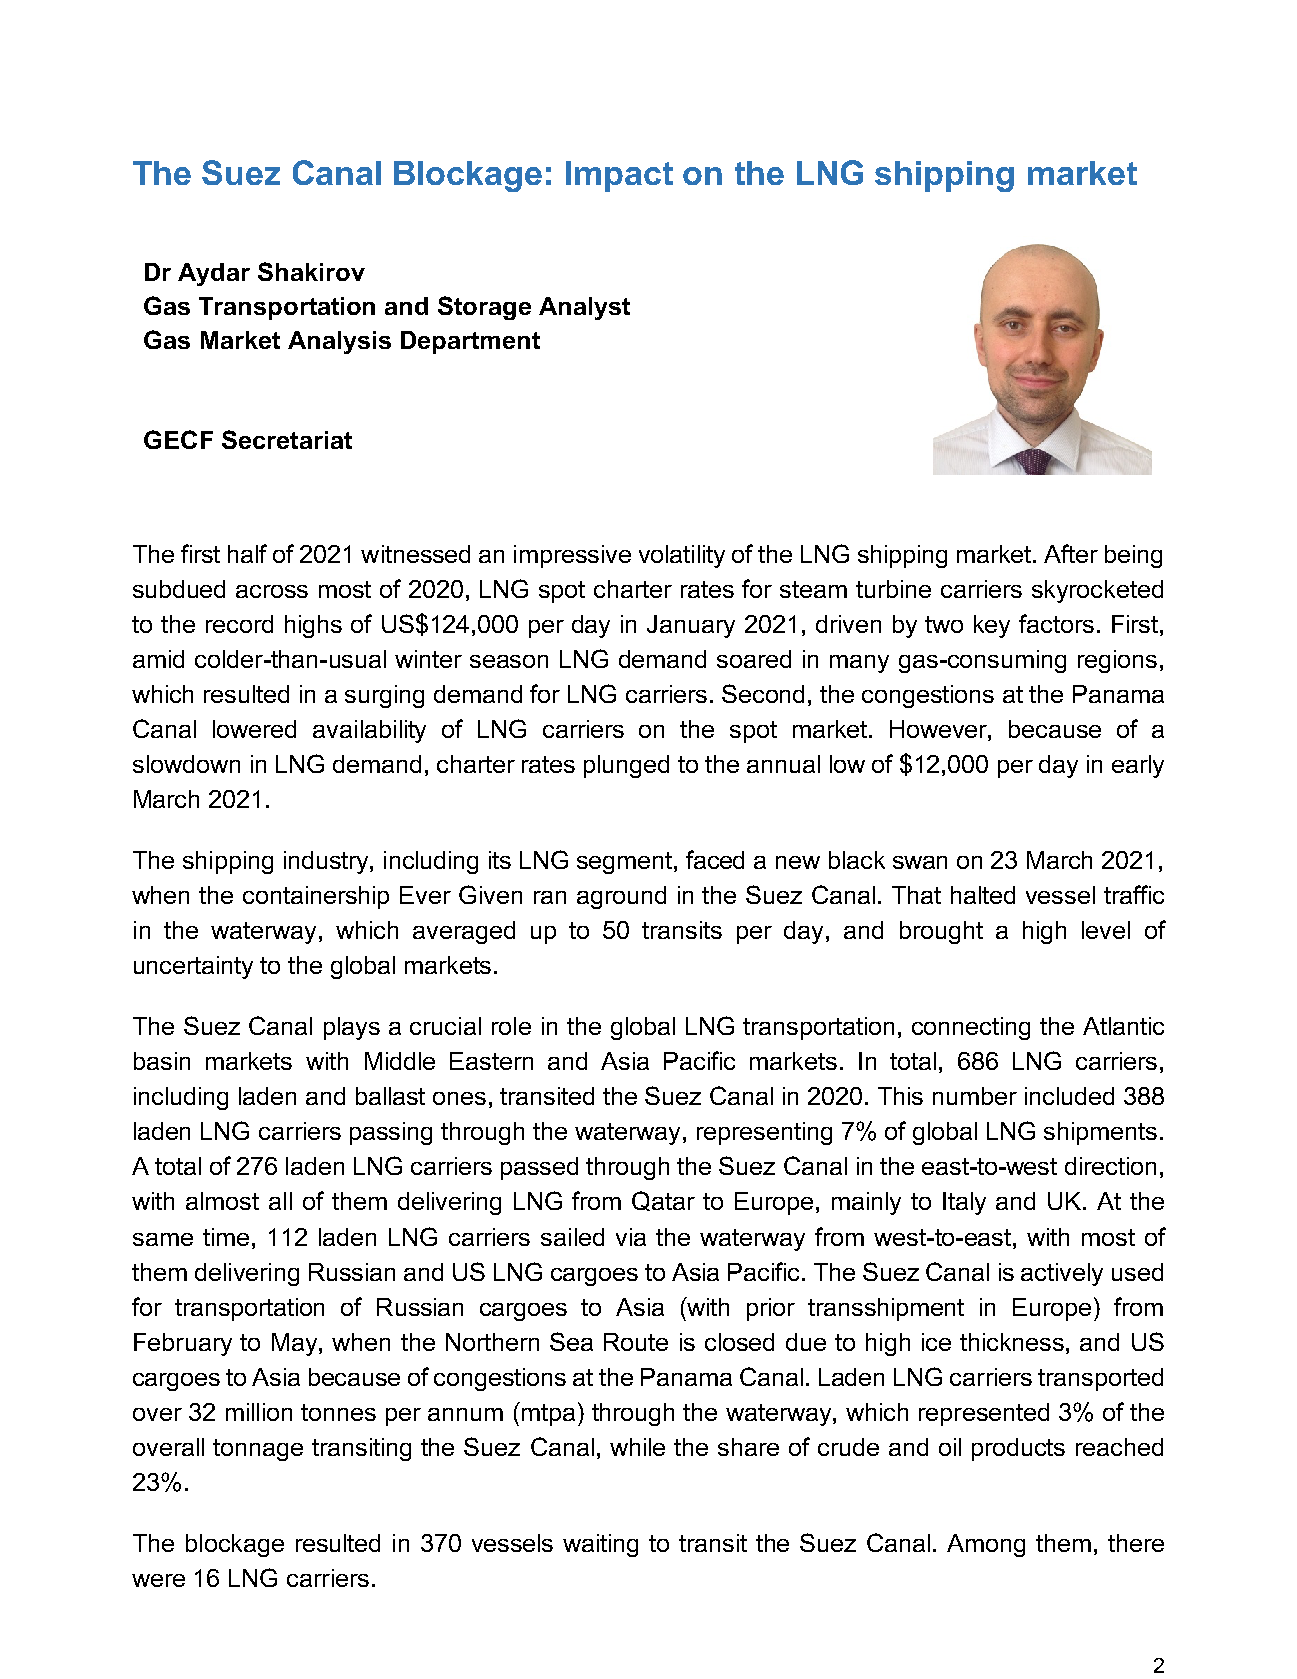 The image size is (1297, 1679). What do you see at coordinates (258, 1450) in the screenshot?
I see `tonnage` at bounding box center [258, 1450].
